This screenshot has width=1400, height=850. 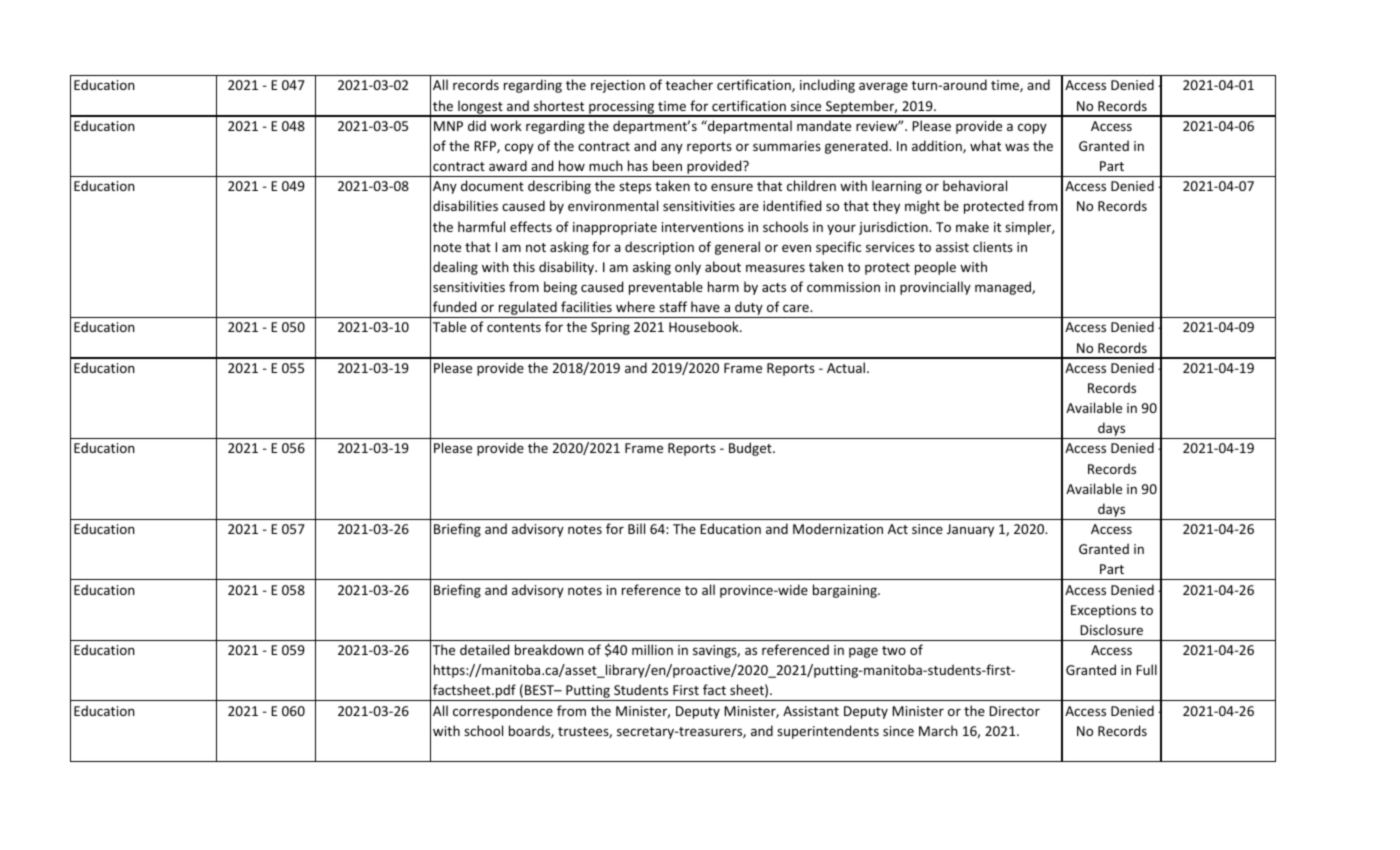 I want to click on correspondence, so click(x=503, y=712).
